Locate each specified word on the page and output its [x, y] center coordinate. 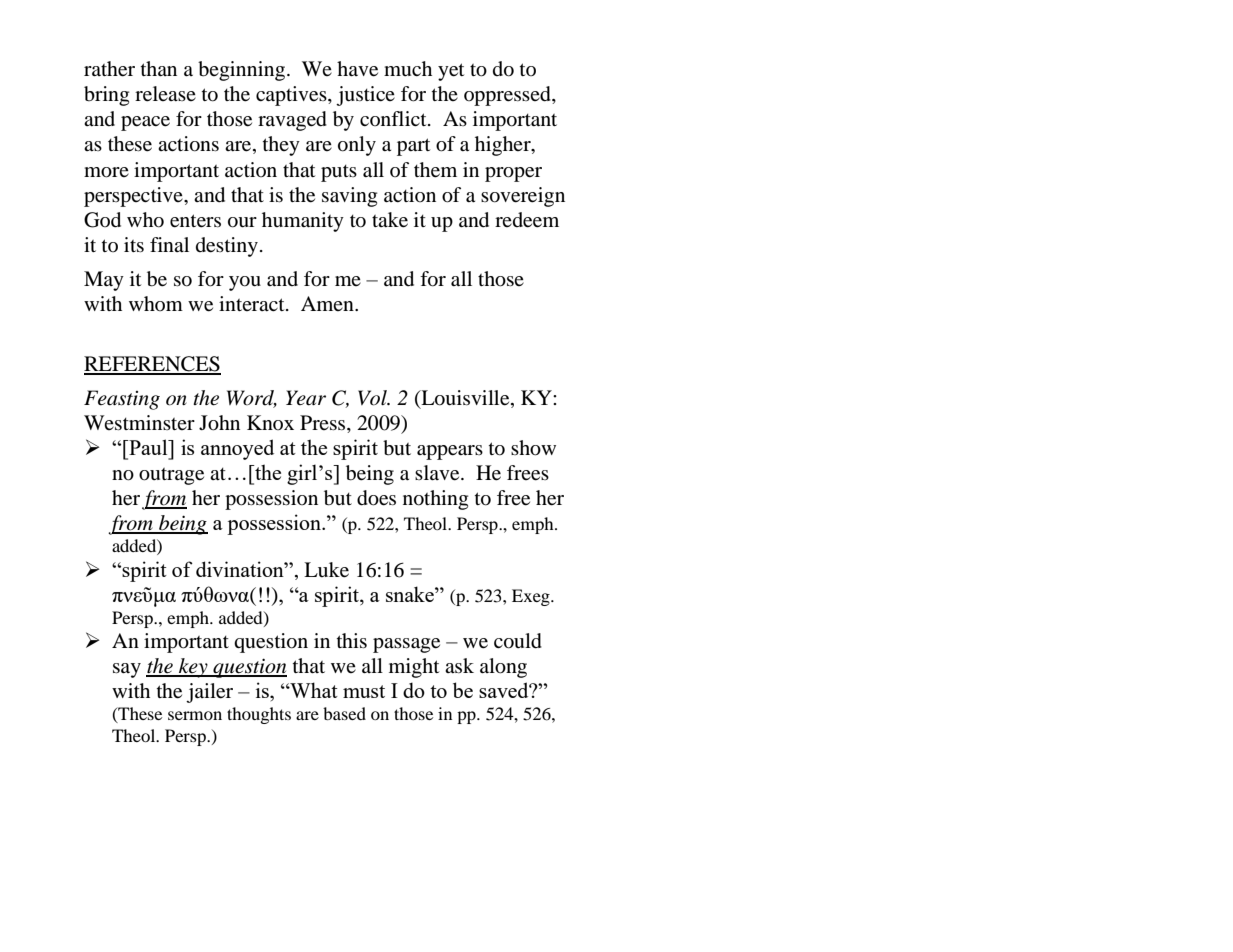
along [503, 668]
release [165, 94]
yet [451, 72]
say [127, 670]
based [344, 713]
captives [292, 96]
